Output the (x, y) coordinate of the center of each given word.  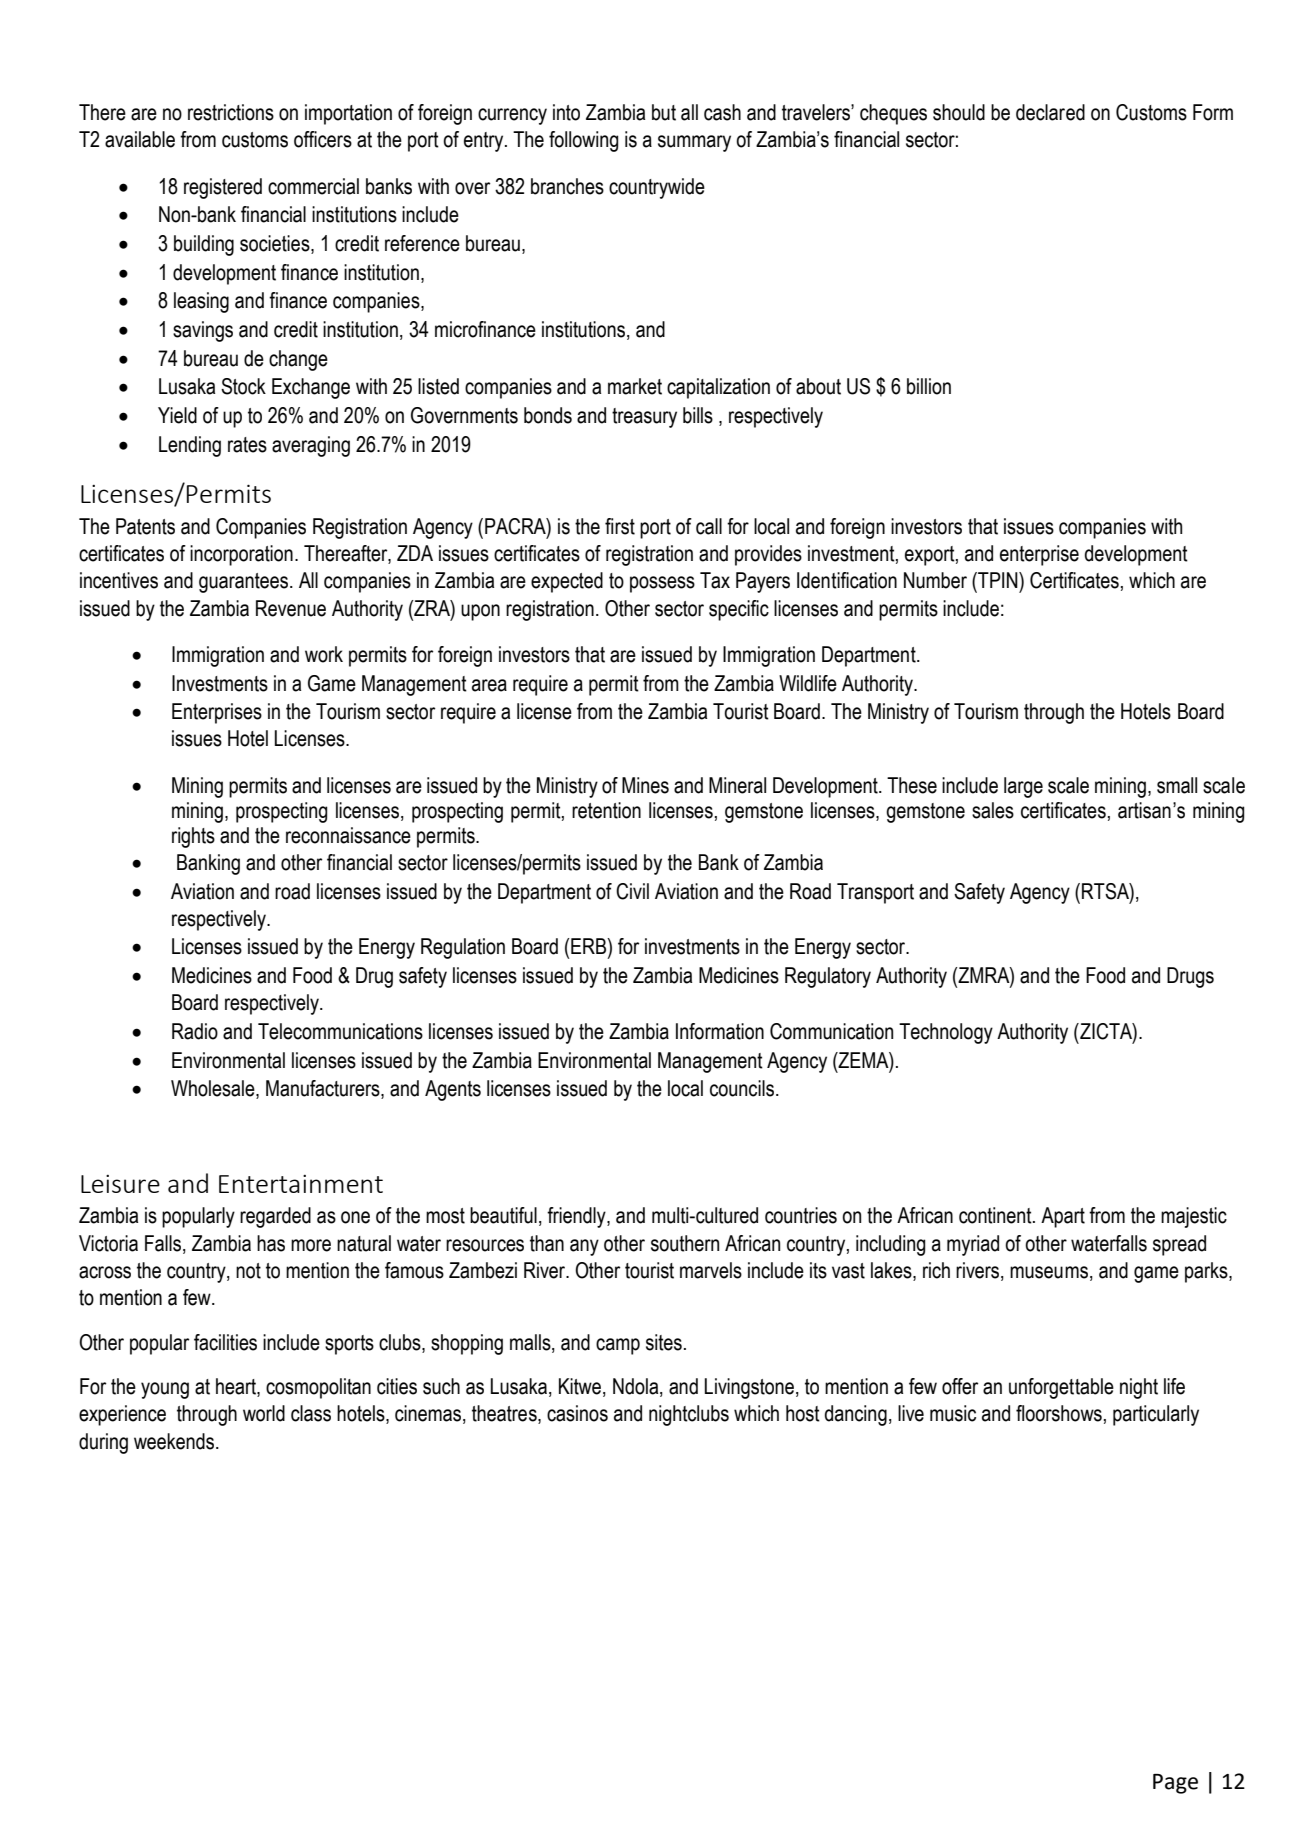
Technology (946, 1033)
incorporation (241, 555)
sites (664, 1342)
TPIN (998, 580)
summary (694, 143)
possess (662, 584)
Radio (195, 1031)
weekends (175, 1441)
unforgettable (1061, 1388)
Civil (632, 891)
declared (1050, 112)
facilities (225, 1342)
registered (223, 188)
